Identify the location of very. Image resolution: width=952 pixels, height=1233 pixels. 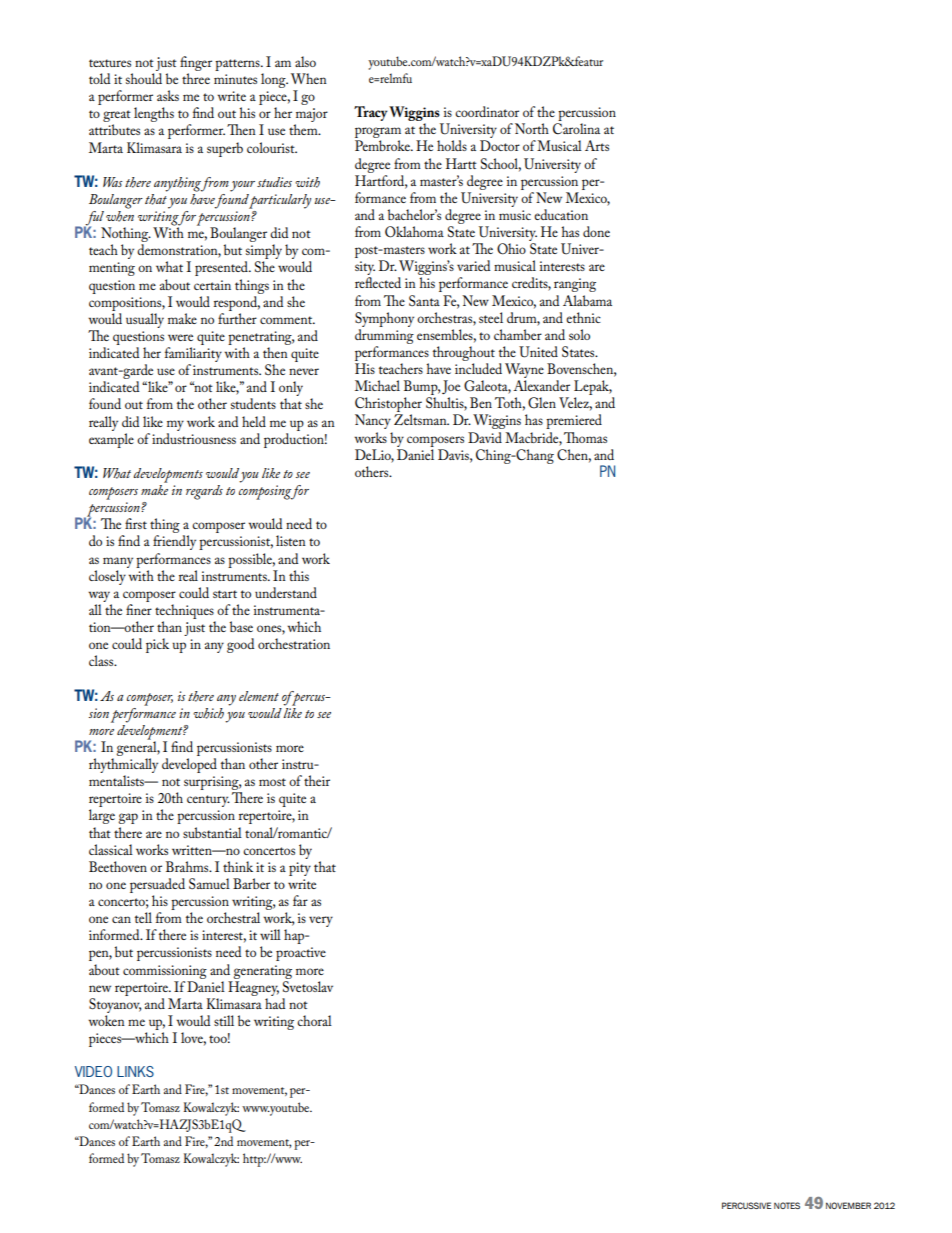
(321, 921).
